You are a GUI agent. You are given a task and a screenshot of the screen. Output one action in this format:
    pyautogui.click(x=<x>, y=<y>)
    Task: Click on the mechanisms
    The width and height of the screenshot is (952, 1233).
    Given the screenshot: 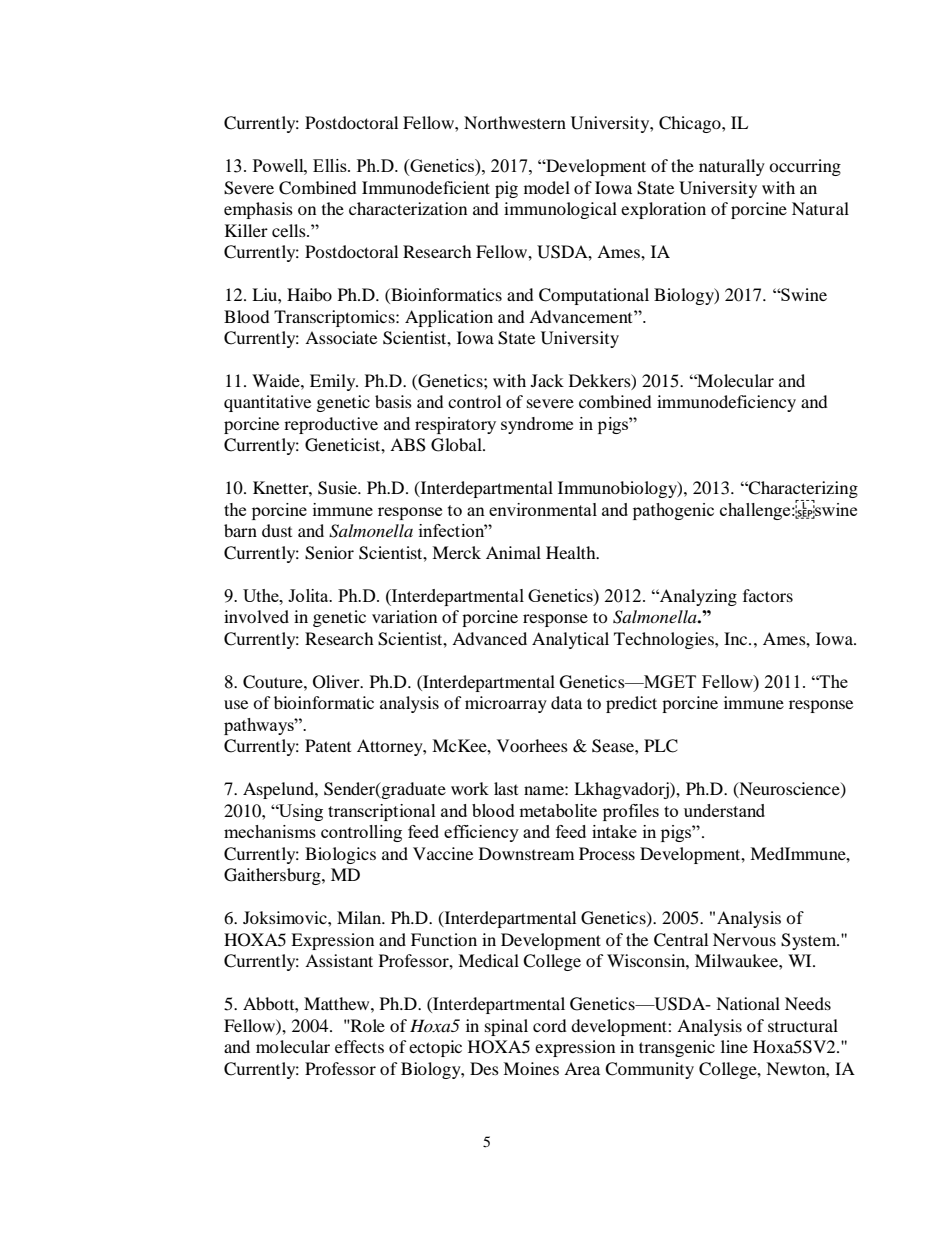 What is the action you would take?
    pyautogui.click(x=270, y=831)
